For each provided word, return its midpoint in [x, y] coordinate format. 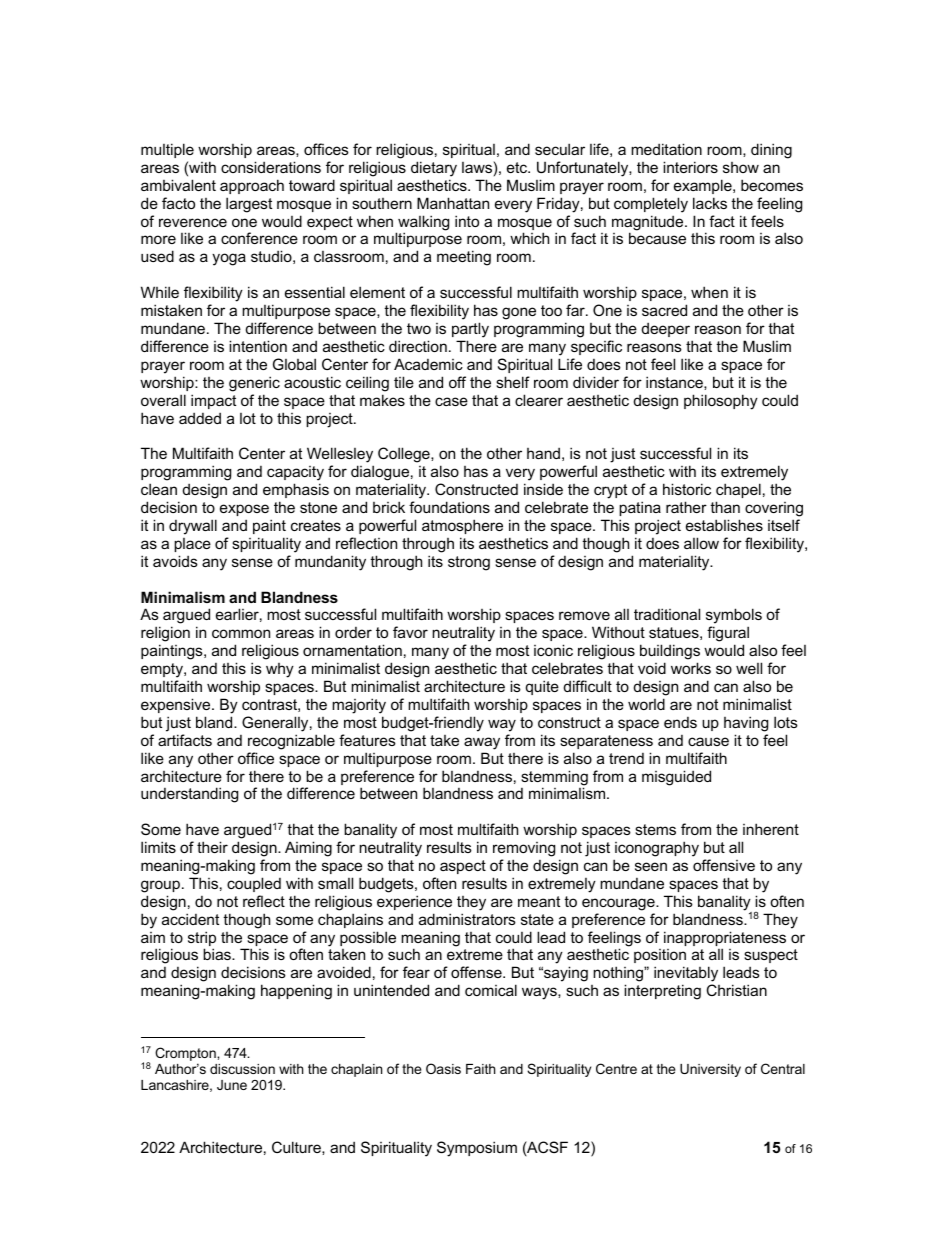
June [232, 1085]
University [710, 1070]
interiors [690, 167]
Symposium [477, 1149]
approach [252, 186]
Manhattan [453, 203]
